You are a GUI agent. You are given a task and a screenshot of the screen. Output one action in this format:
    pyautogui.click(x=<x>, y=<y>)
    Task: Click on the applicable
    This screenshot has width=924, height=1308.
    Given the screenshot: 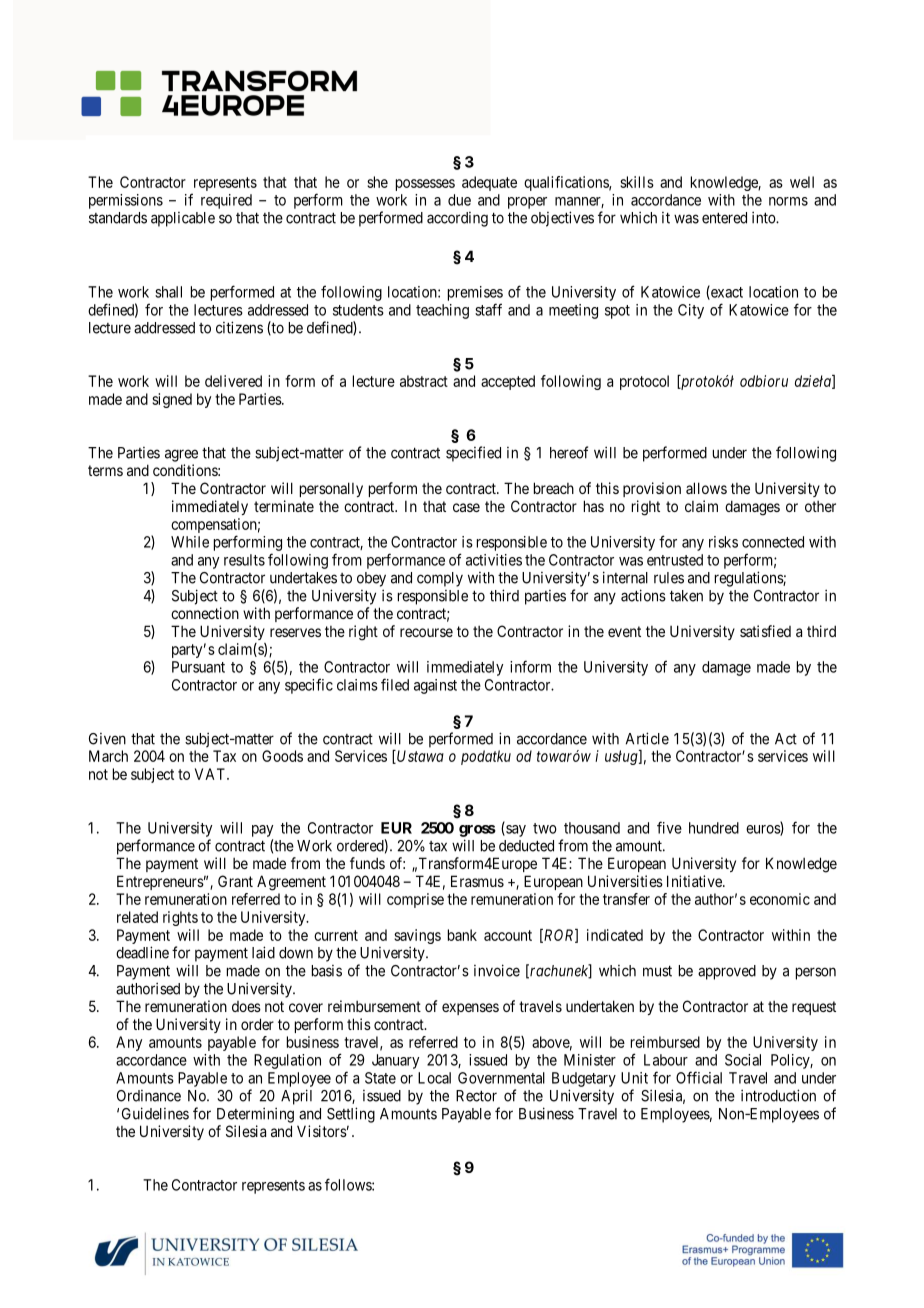 What is the action you would take?
    pyautogui.click(x=183, y=219)
